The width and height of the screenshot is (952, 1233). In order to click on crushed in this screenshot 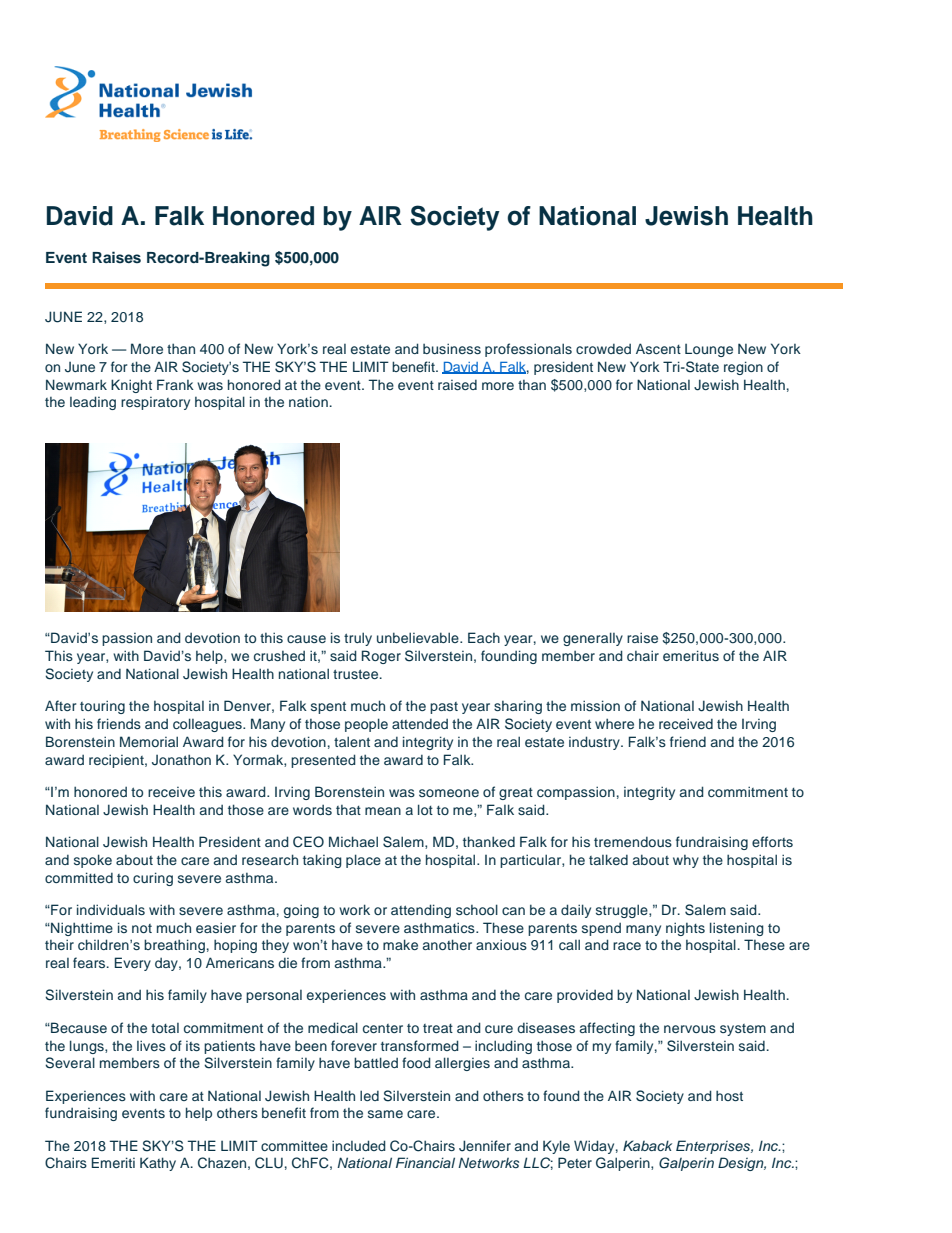, I will do `click(279, 656)`.
